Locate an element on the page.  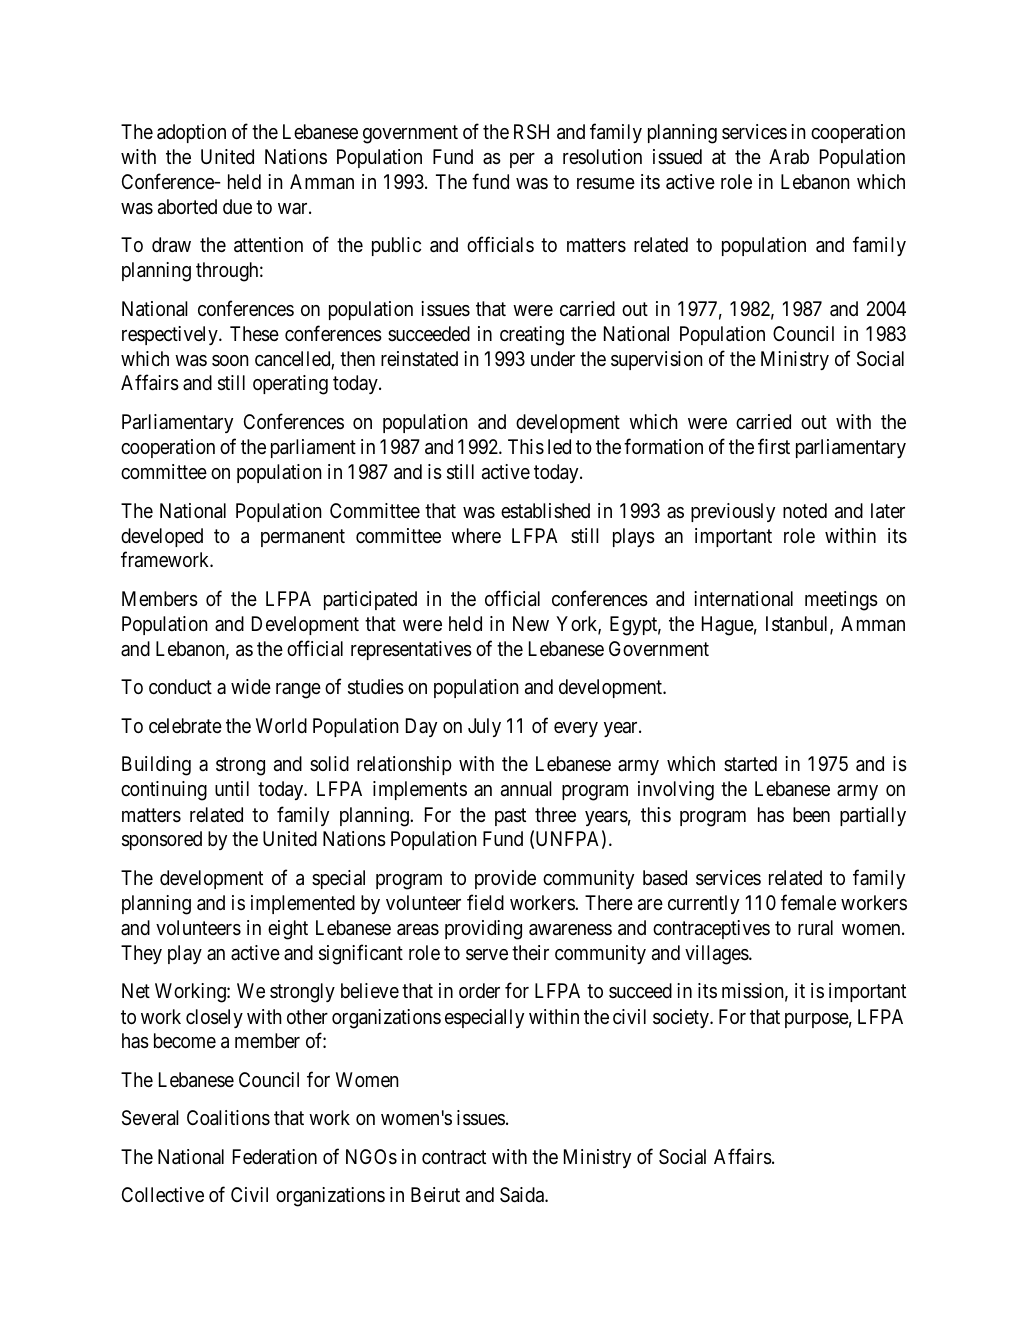
adoption is located at coordinates (191, 133).
